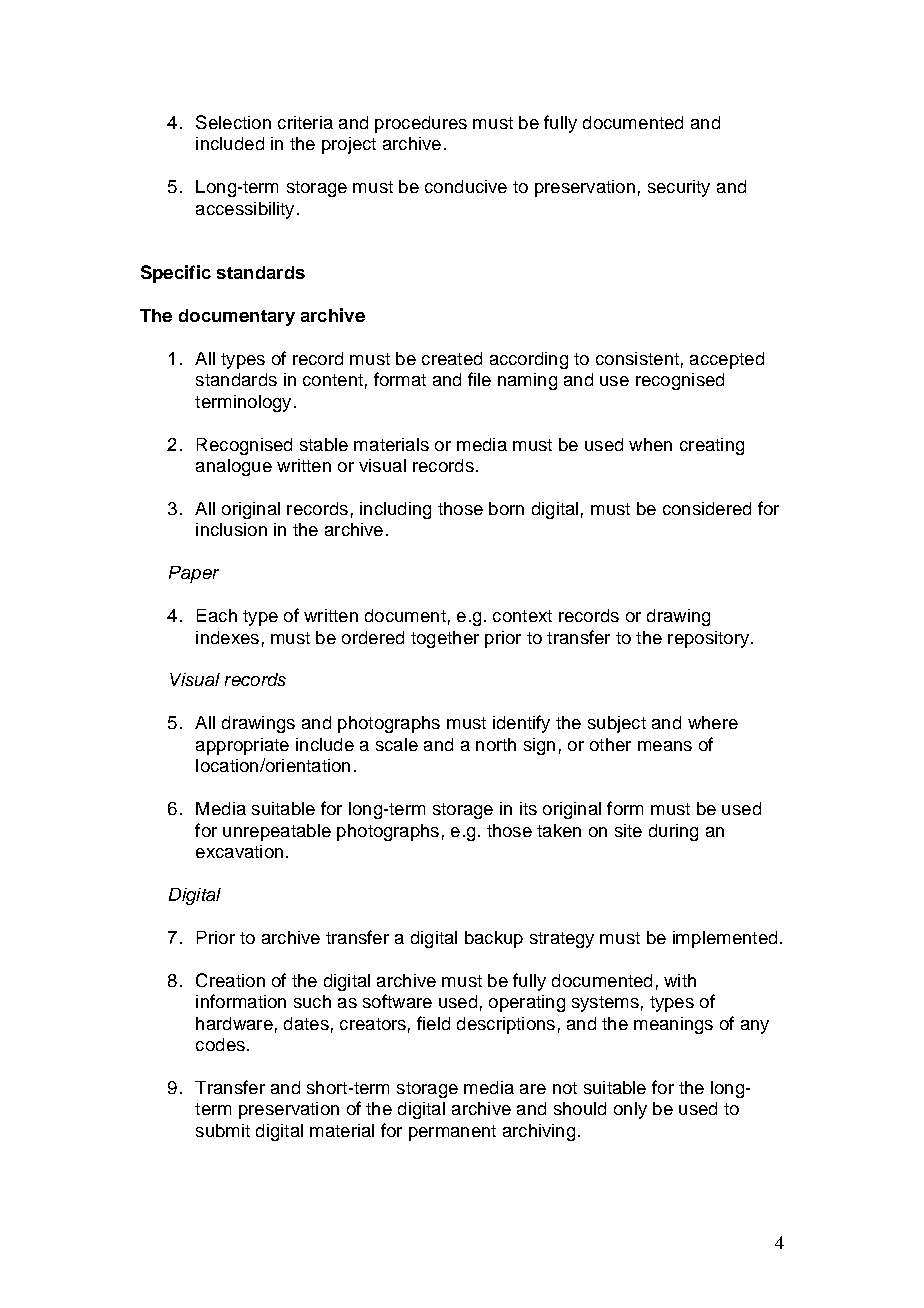  What do you see at coordinates (665, 746) in the screenshot?
I see `means` at bounding box center [665, 746].
